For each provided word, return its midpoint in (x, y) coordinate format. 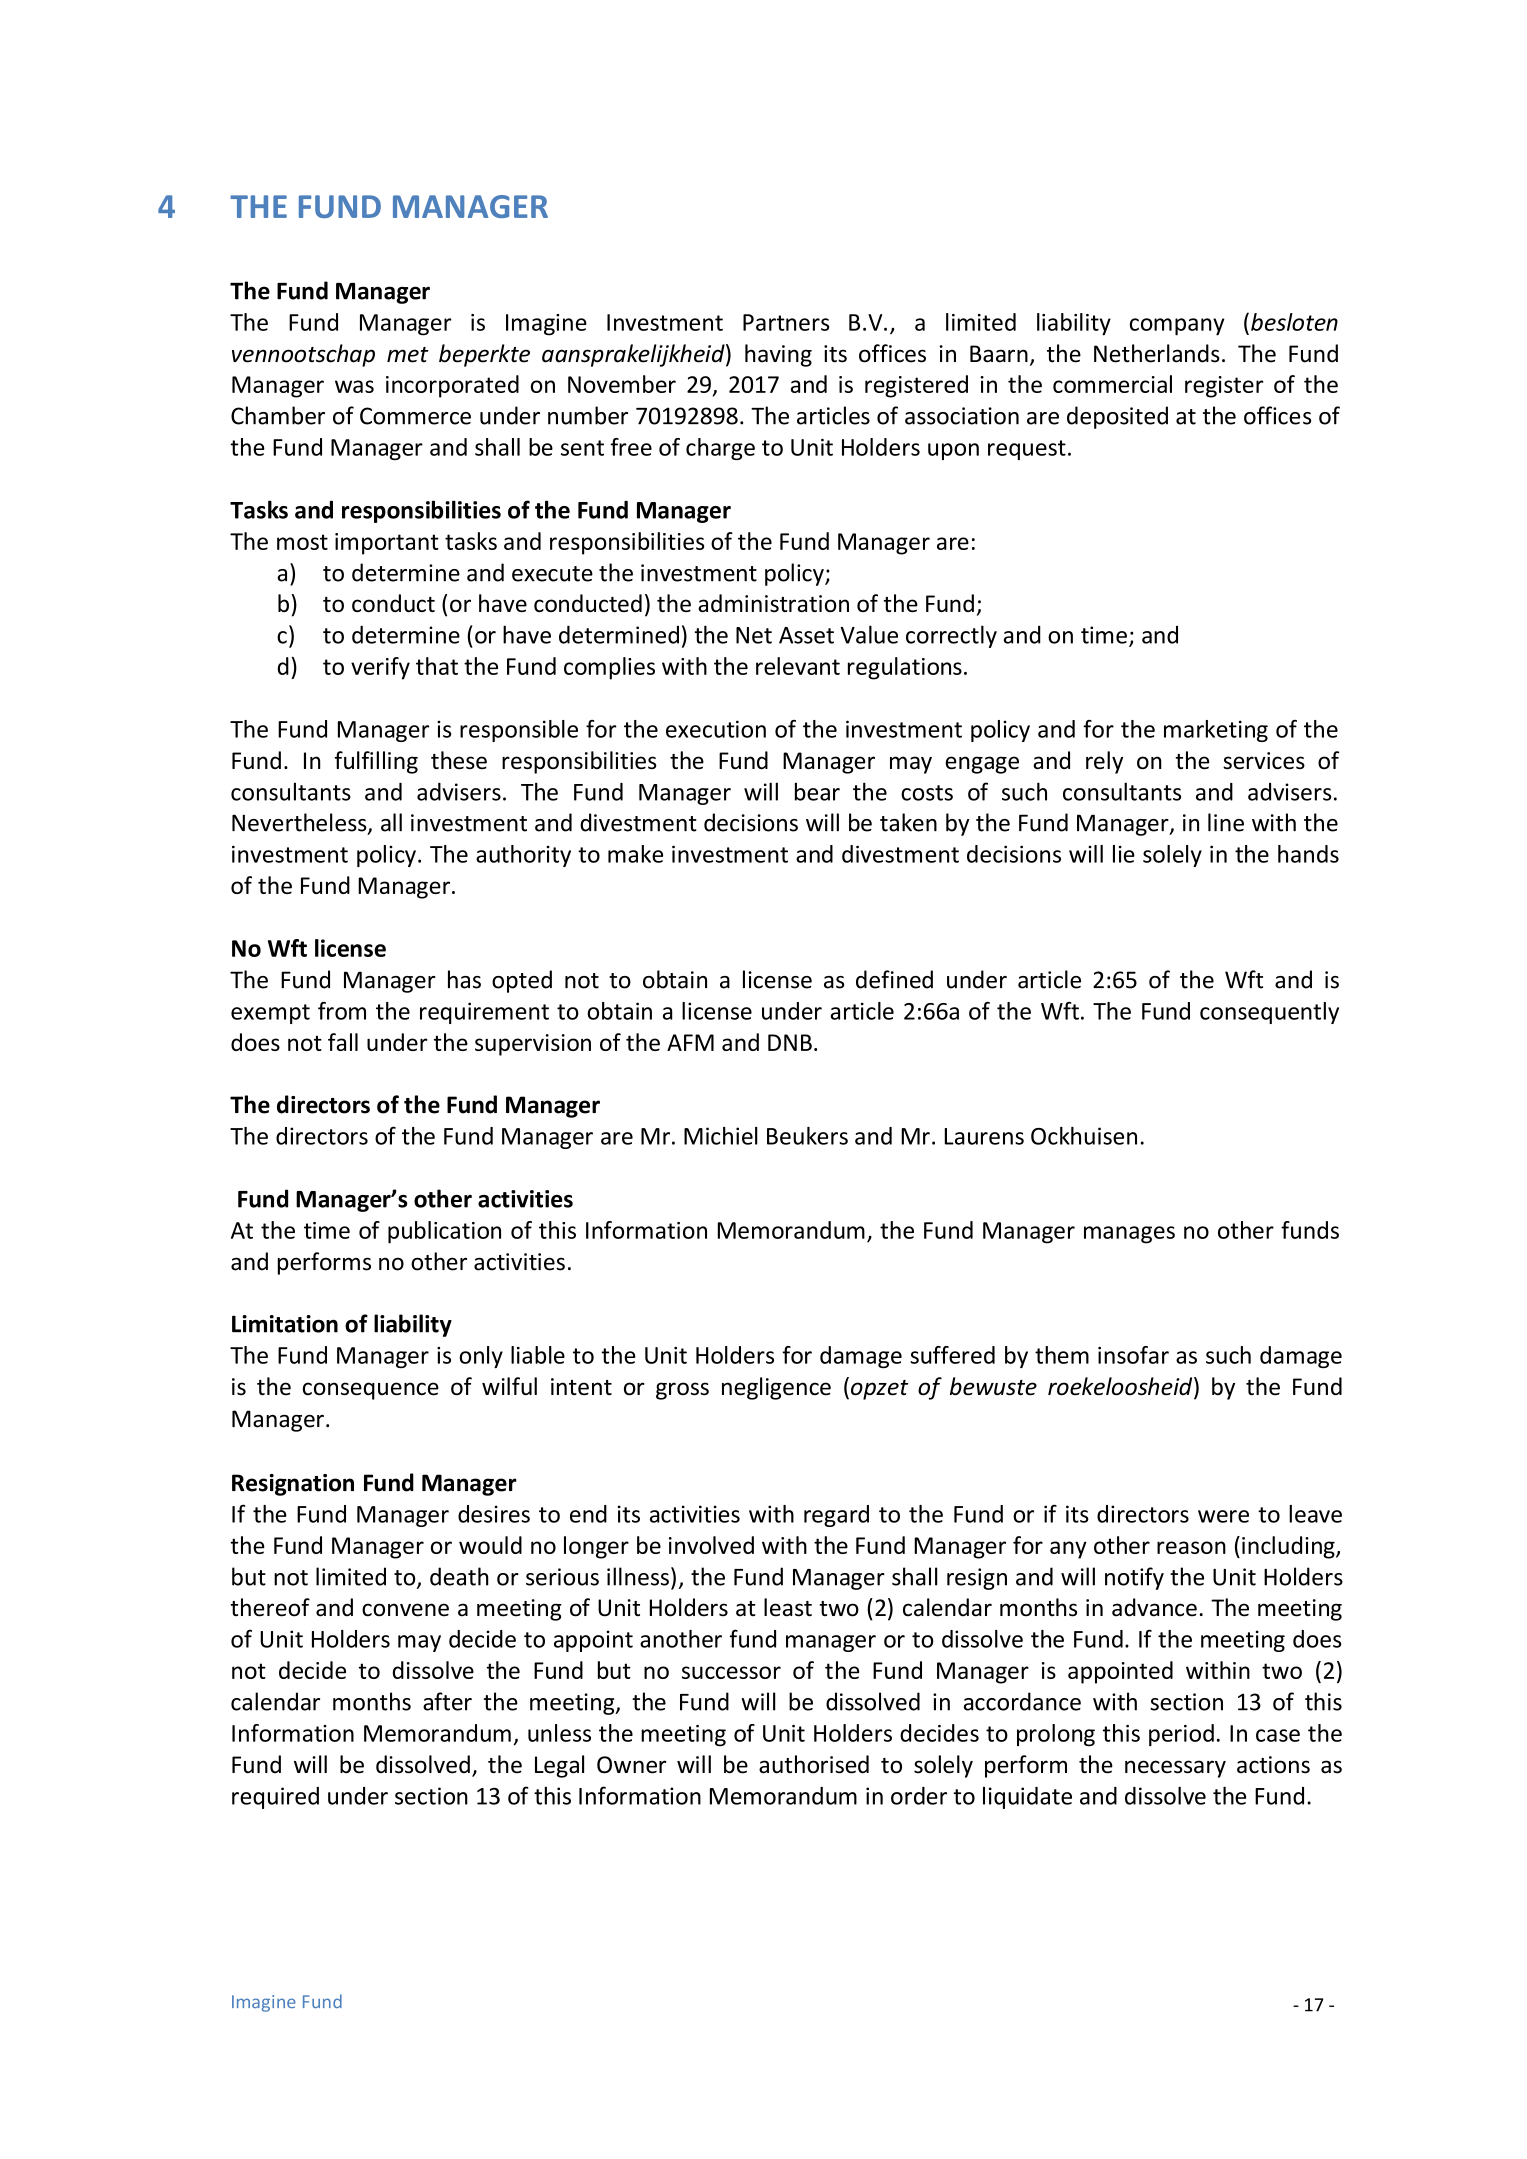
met (408, 355)
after (447, 1701)
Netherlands (1157, 353)
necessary (1175, 1769)
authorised (814, 1764)
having (778, 355)
